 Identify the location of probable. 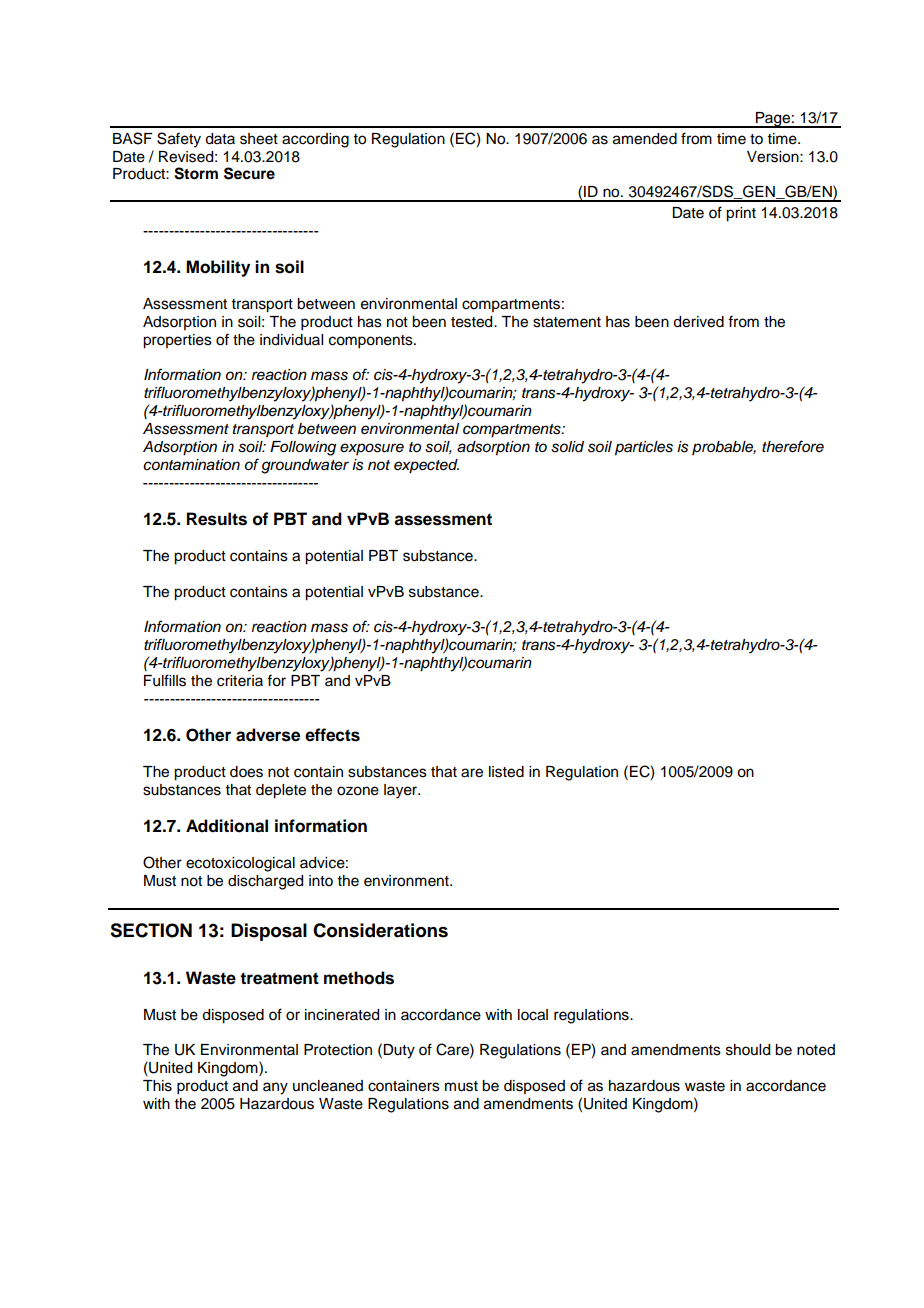
(724, 448).
